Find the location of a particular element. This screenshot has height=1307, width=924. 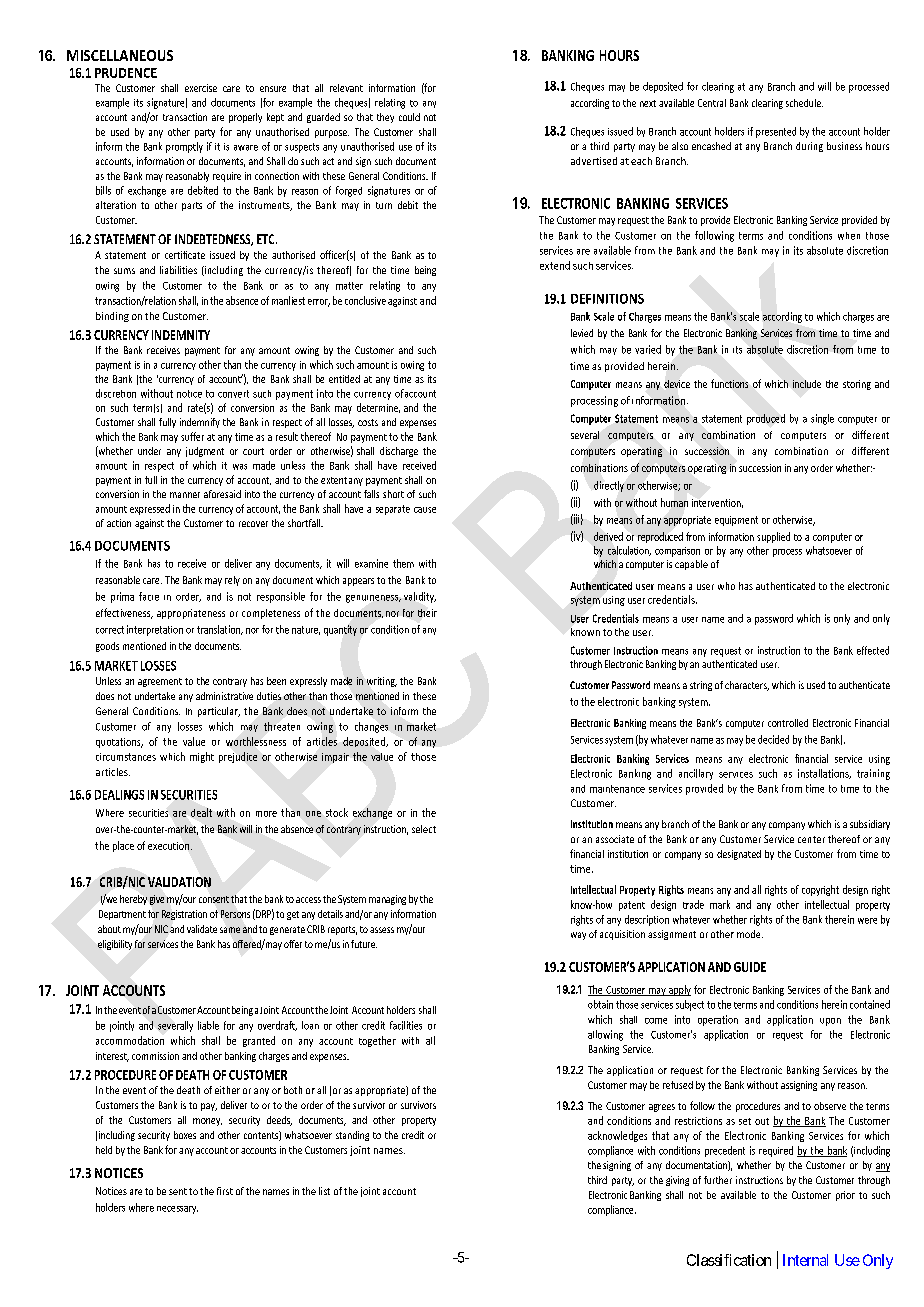

levied is located at coordinates (582, 333).
